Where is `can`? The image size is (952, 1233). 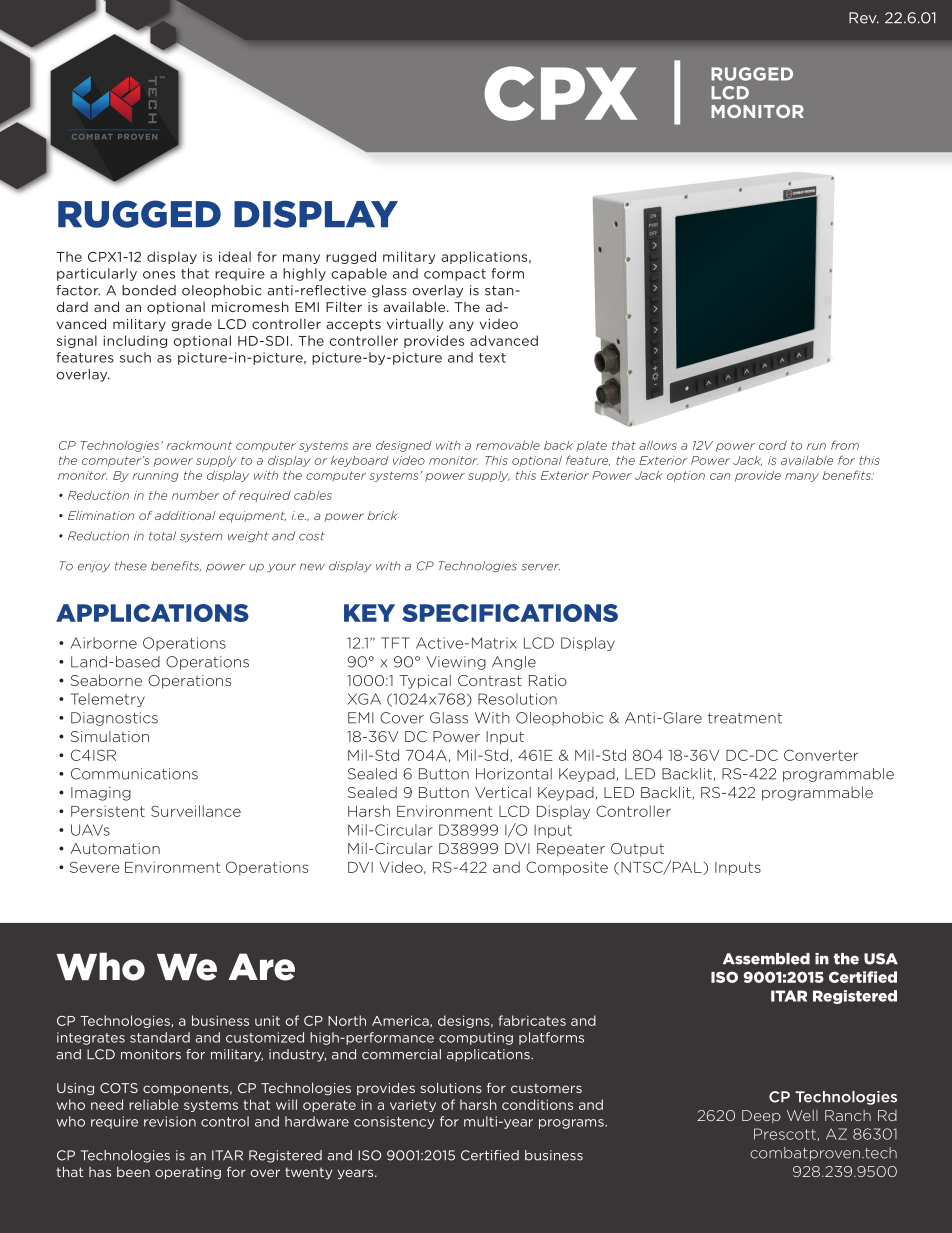 can is located at coordinates (720, 476).
